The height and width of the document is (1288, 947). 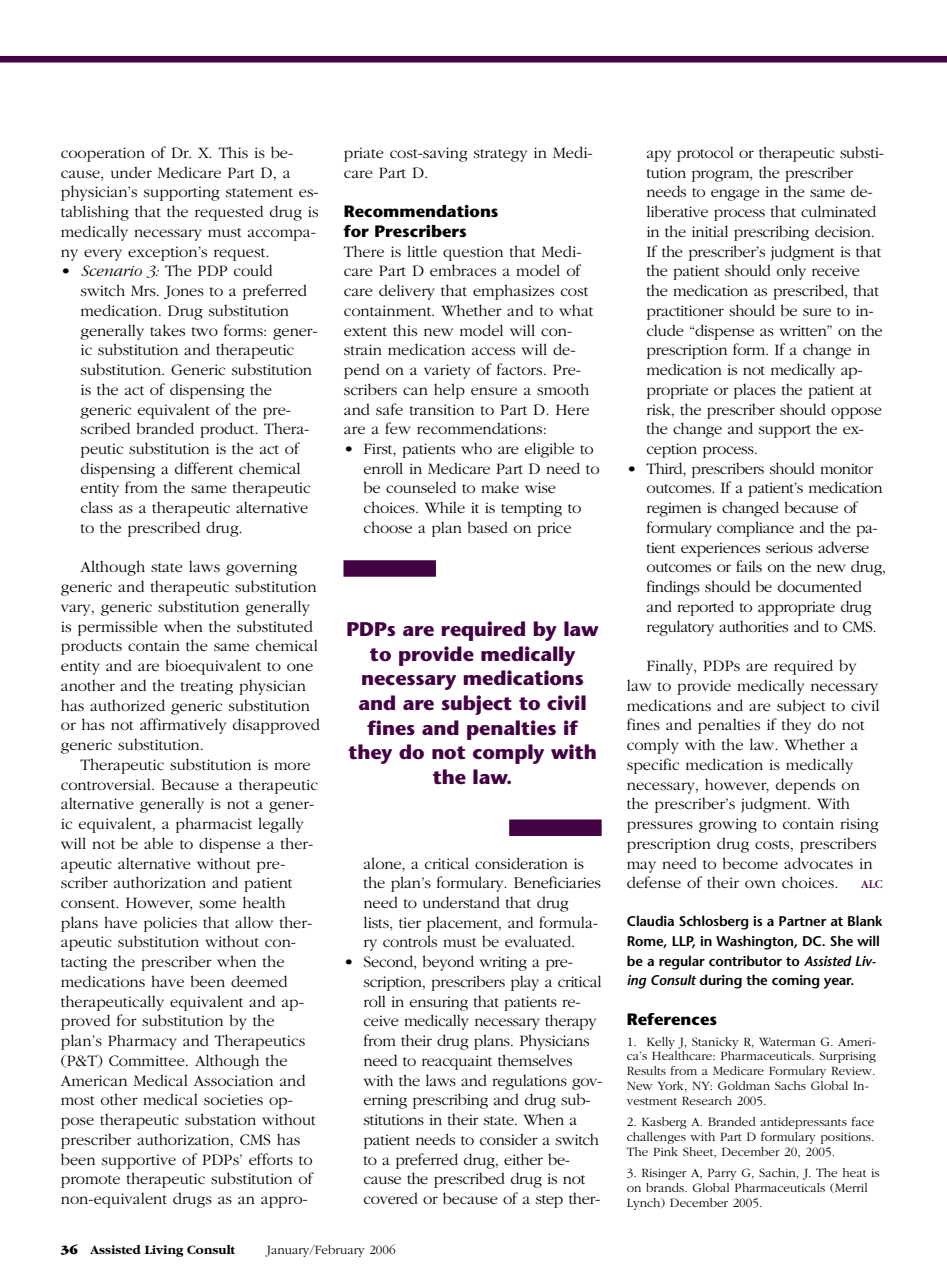 I want to click on step, so click(x=549, y=1201).
